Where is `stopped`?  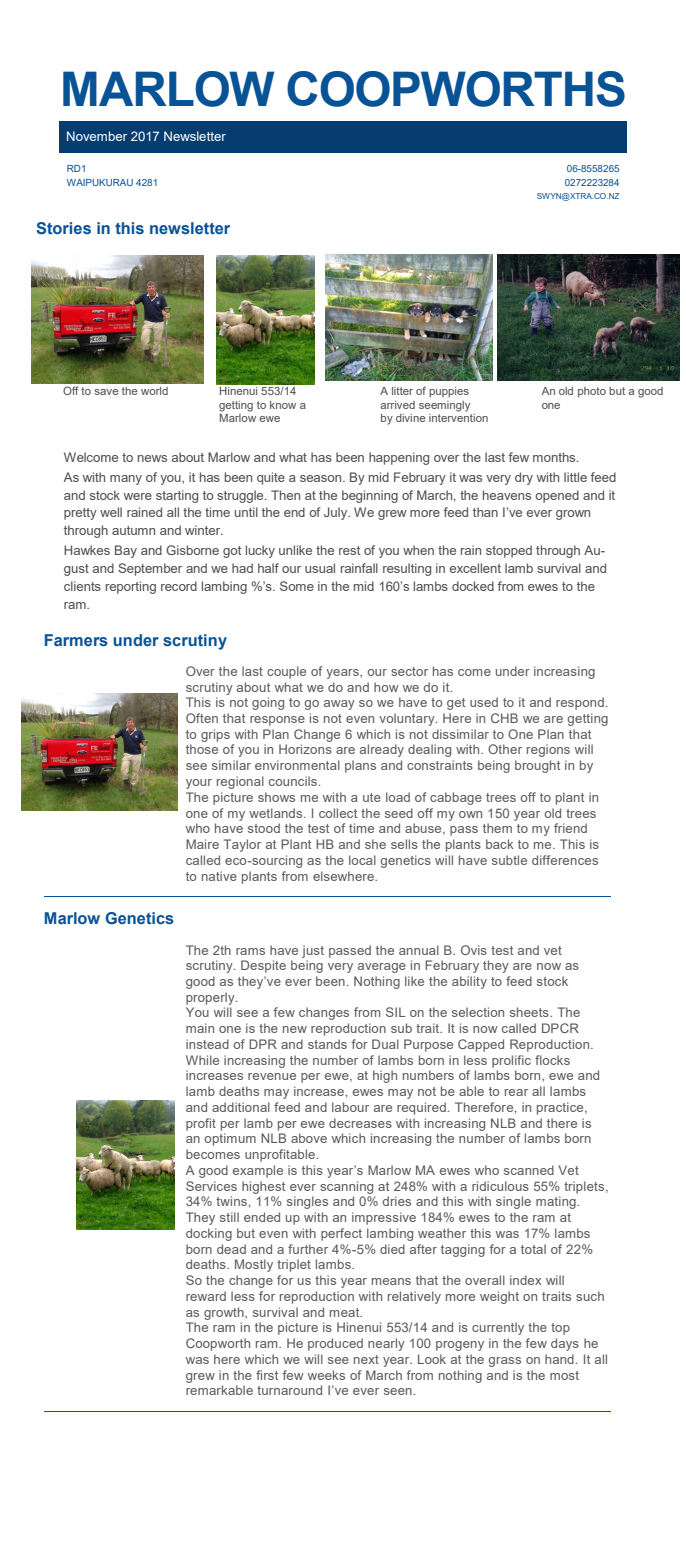 stopped is located at coordinates (509, 551).
